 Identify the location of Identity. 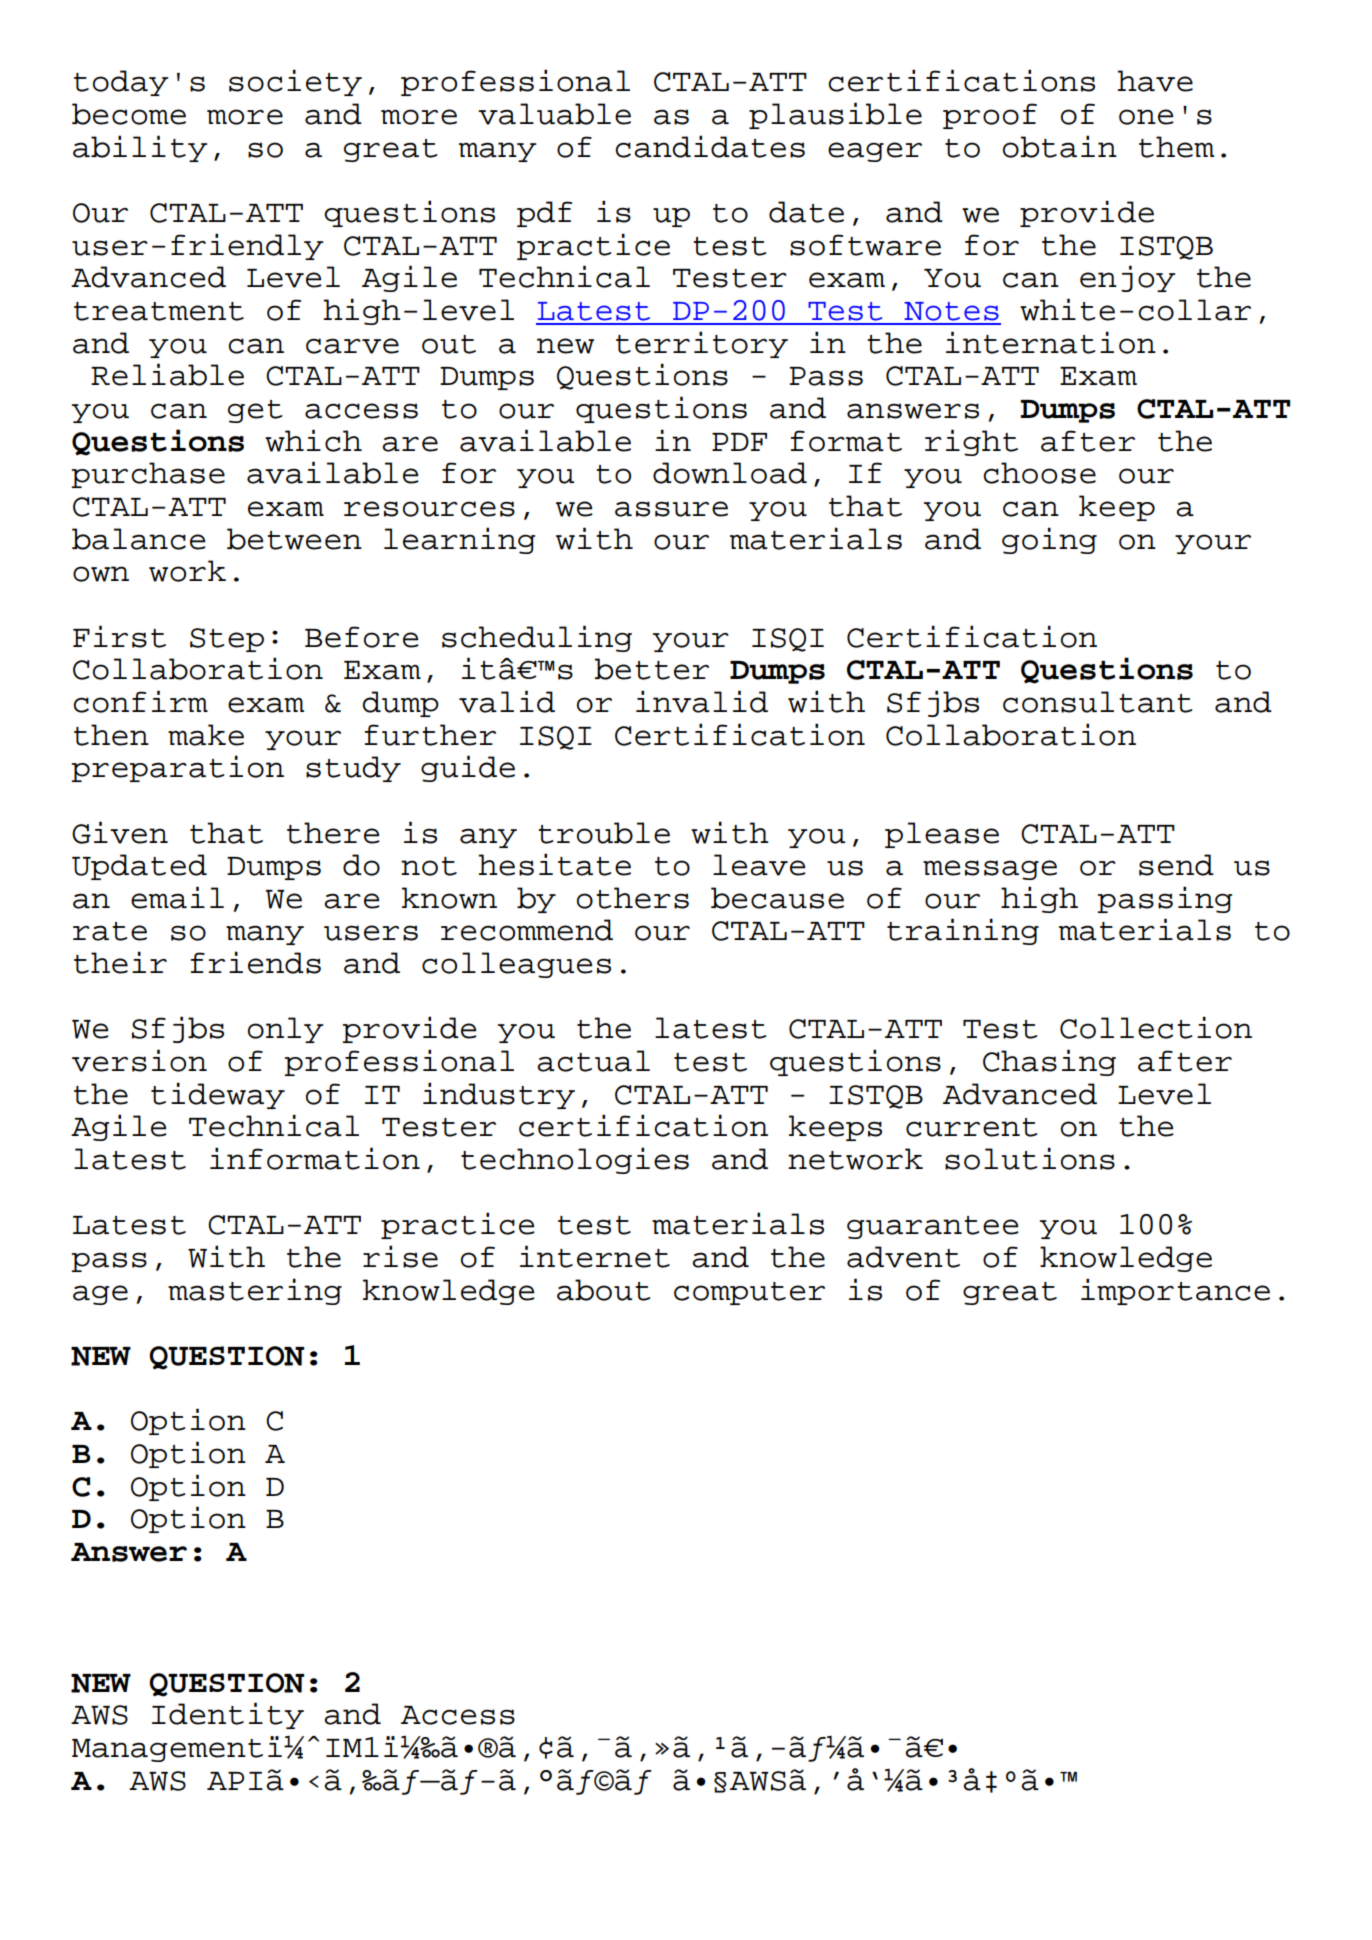
(228, 1715).
